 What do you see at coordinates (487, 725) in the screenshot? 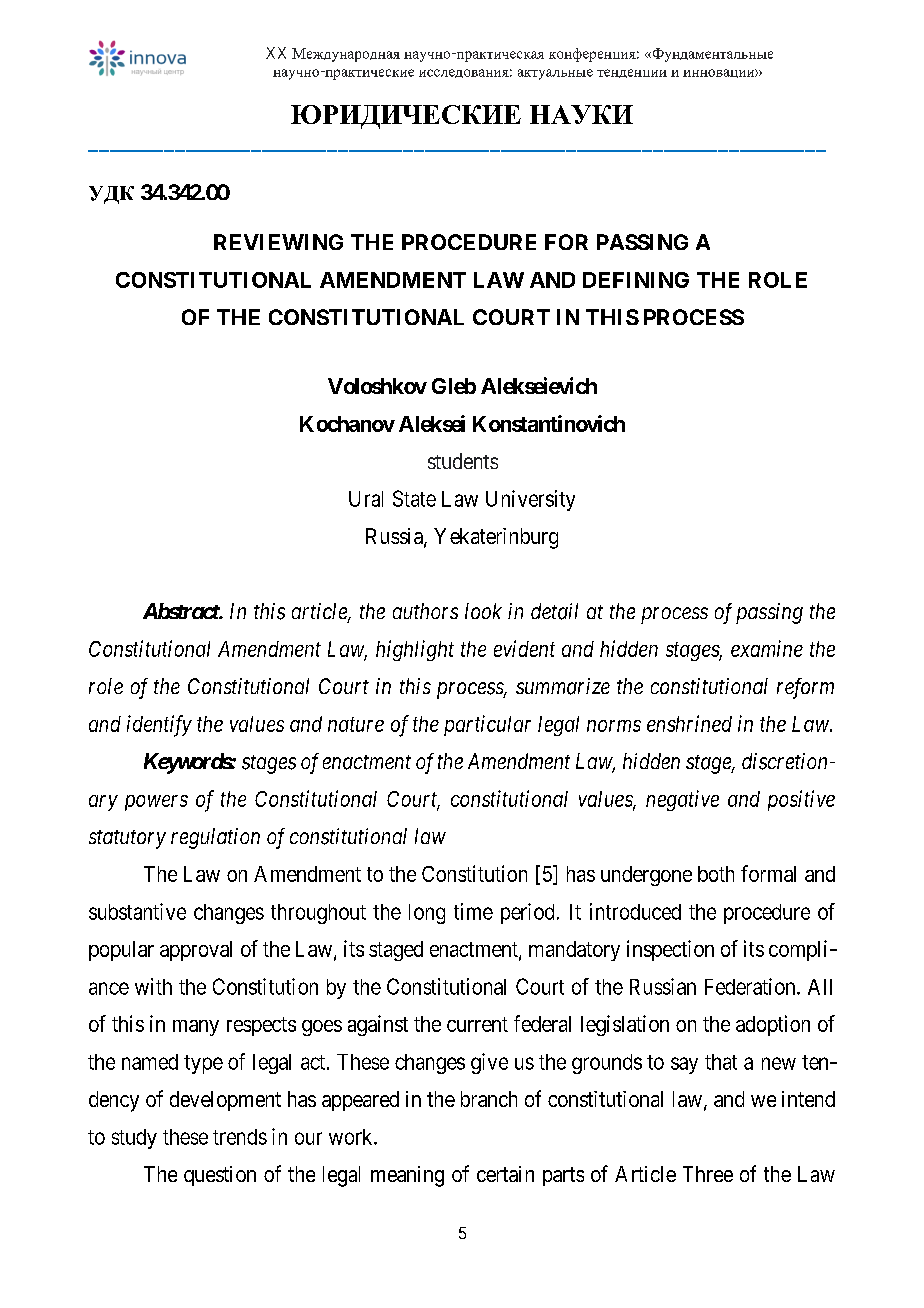
I see `particular` at bounding box center [487, 725].
